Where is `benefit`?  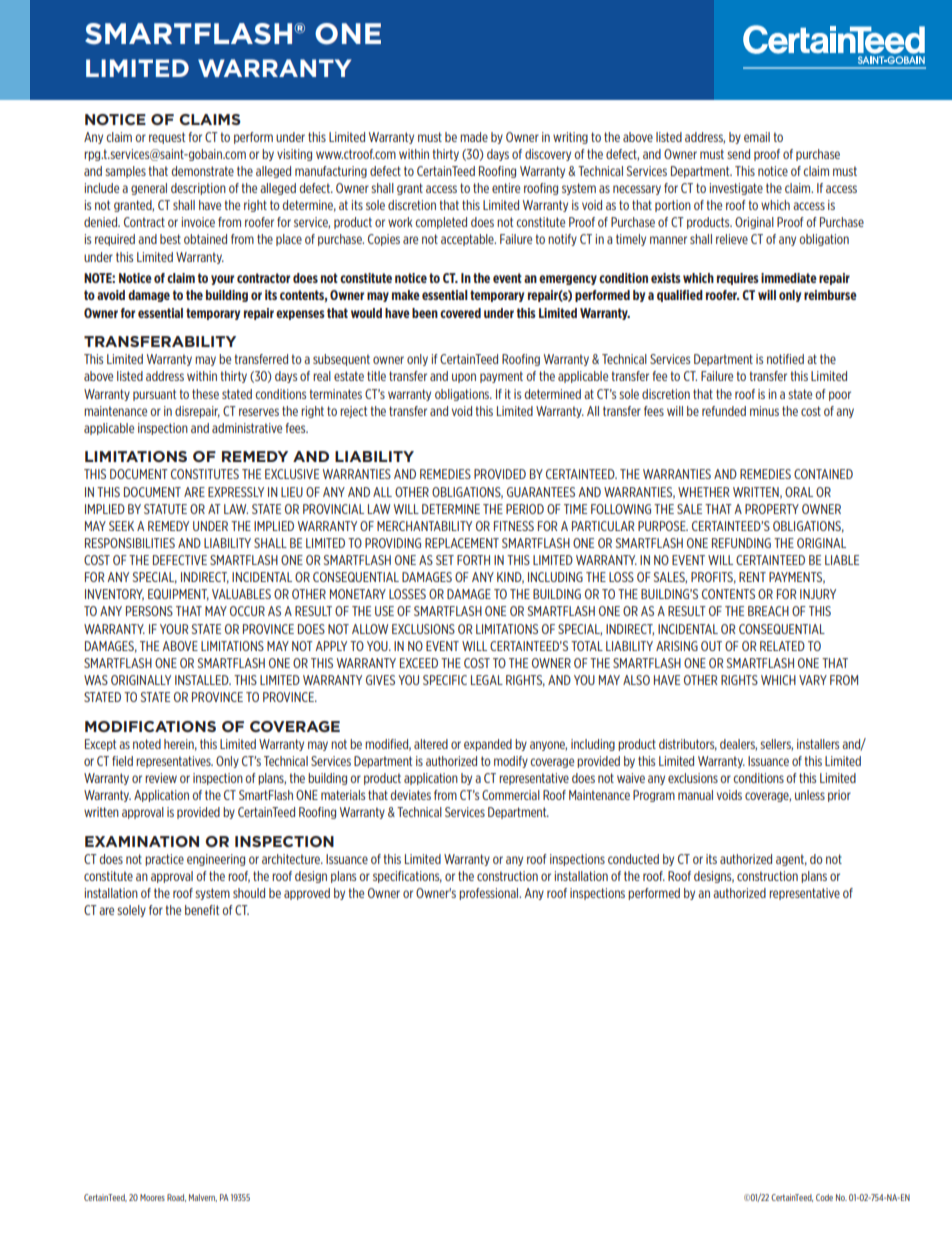
benefit is located at coordinates (202, 910).
